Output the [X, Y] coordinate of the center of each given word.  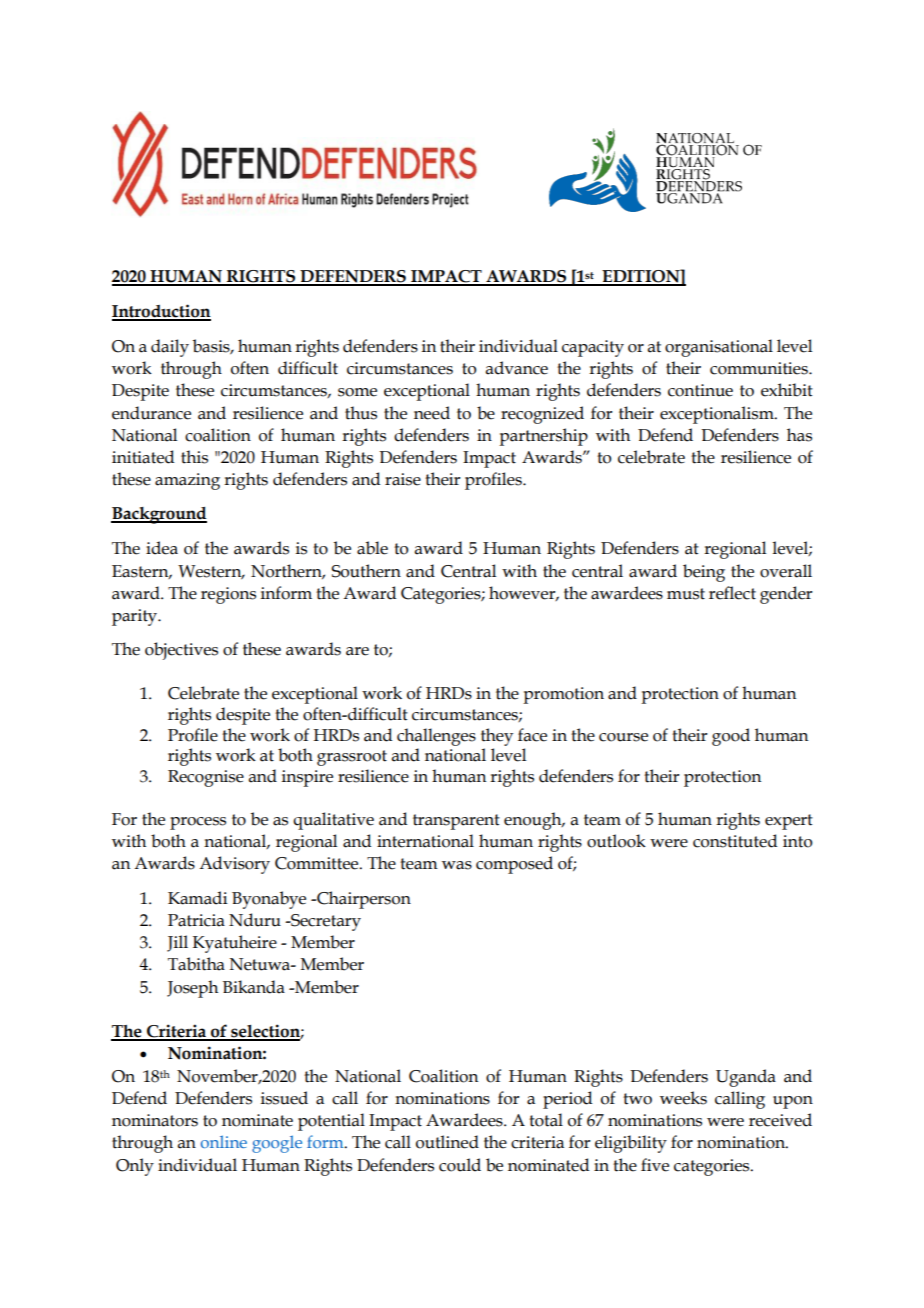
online [224, 1141]
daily [170, 348]
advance [517, 368]
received [780, 1120]
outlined [447, 1142]
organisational [719, 348]
